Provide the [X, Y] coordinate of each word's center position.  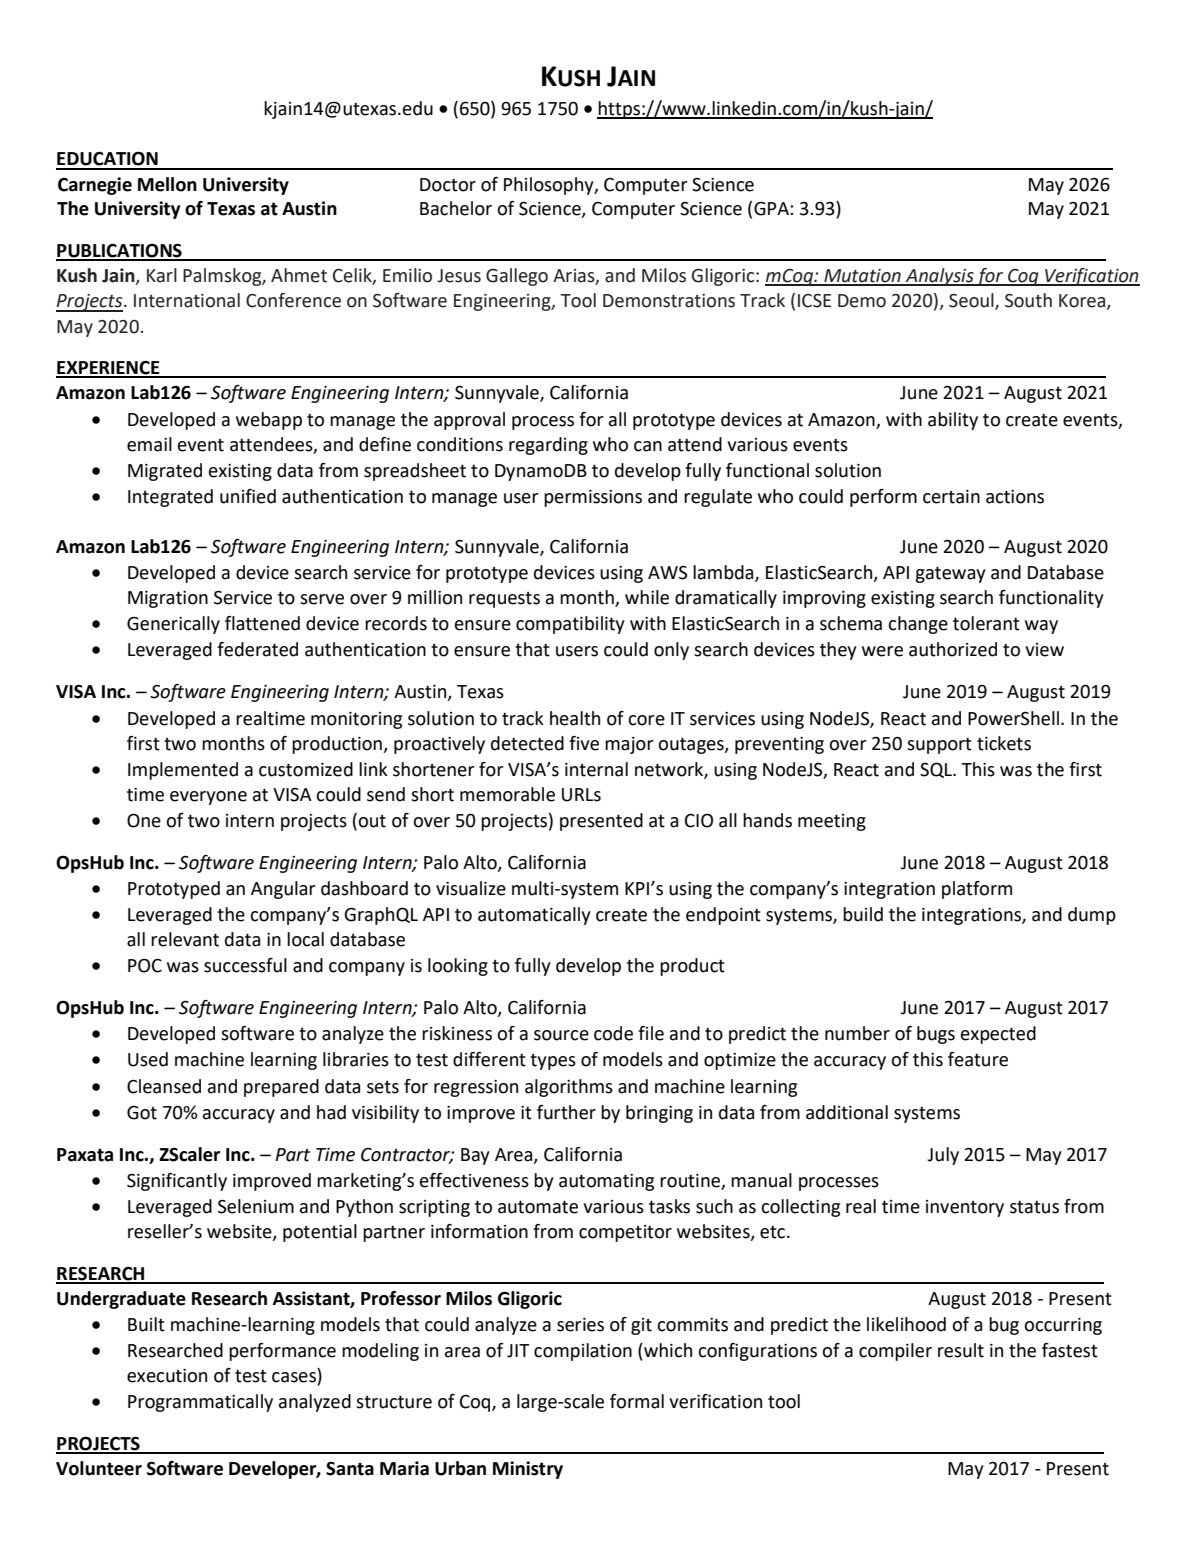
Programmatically [200, 1403]
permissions [593, 498]
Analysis [939, 277]
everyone [208, 798]
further [566, 1112]
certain [951, 497]
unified [248, 496]
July [943, 1156]
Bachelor [456, 208]
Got [142, 1112]
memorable [507, 794]
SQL [937, 770]
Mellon [167, 184]
